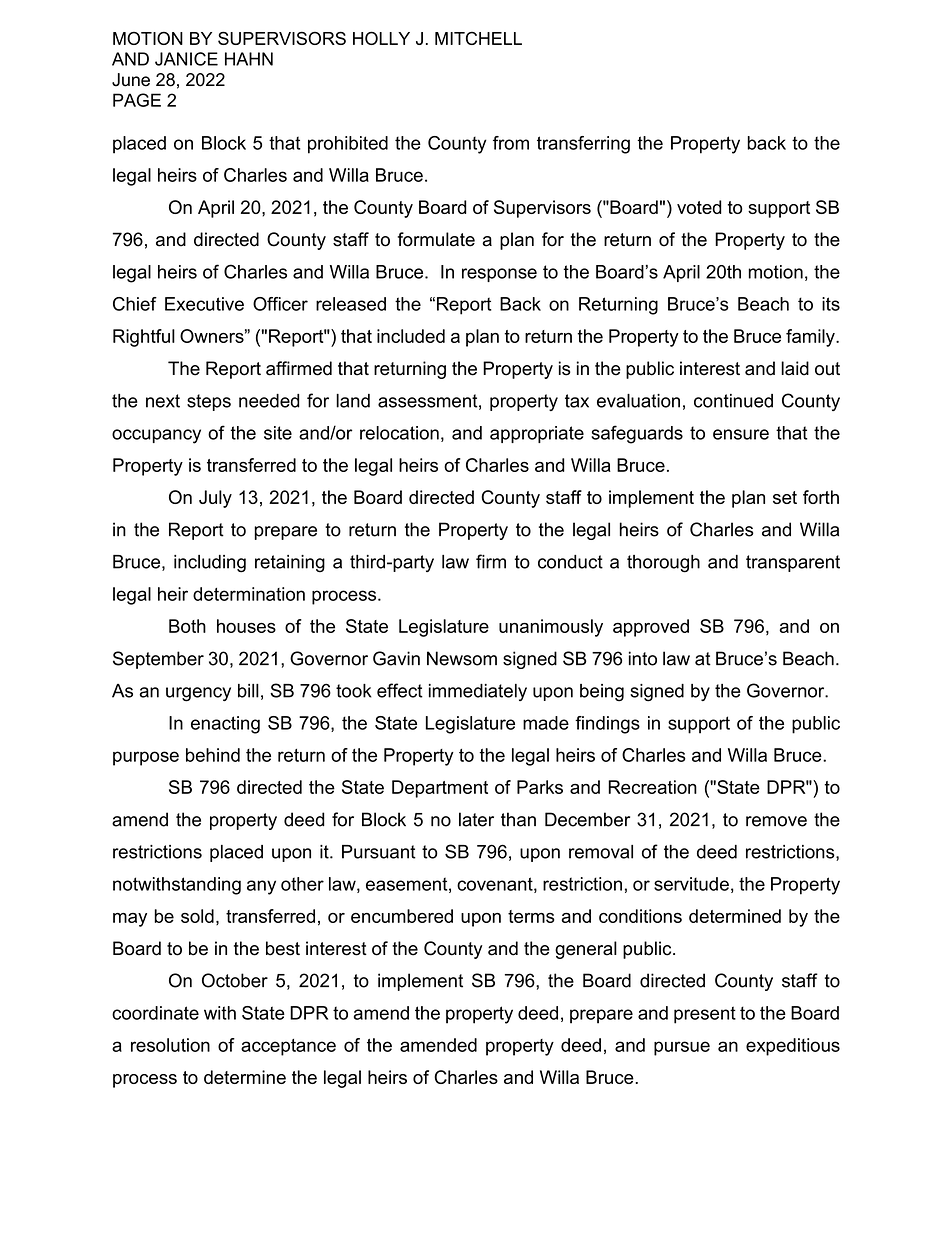  I want to click on occupancy, so click(156, 436).
